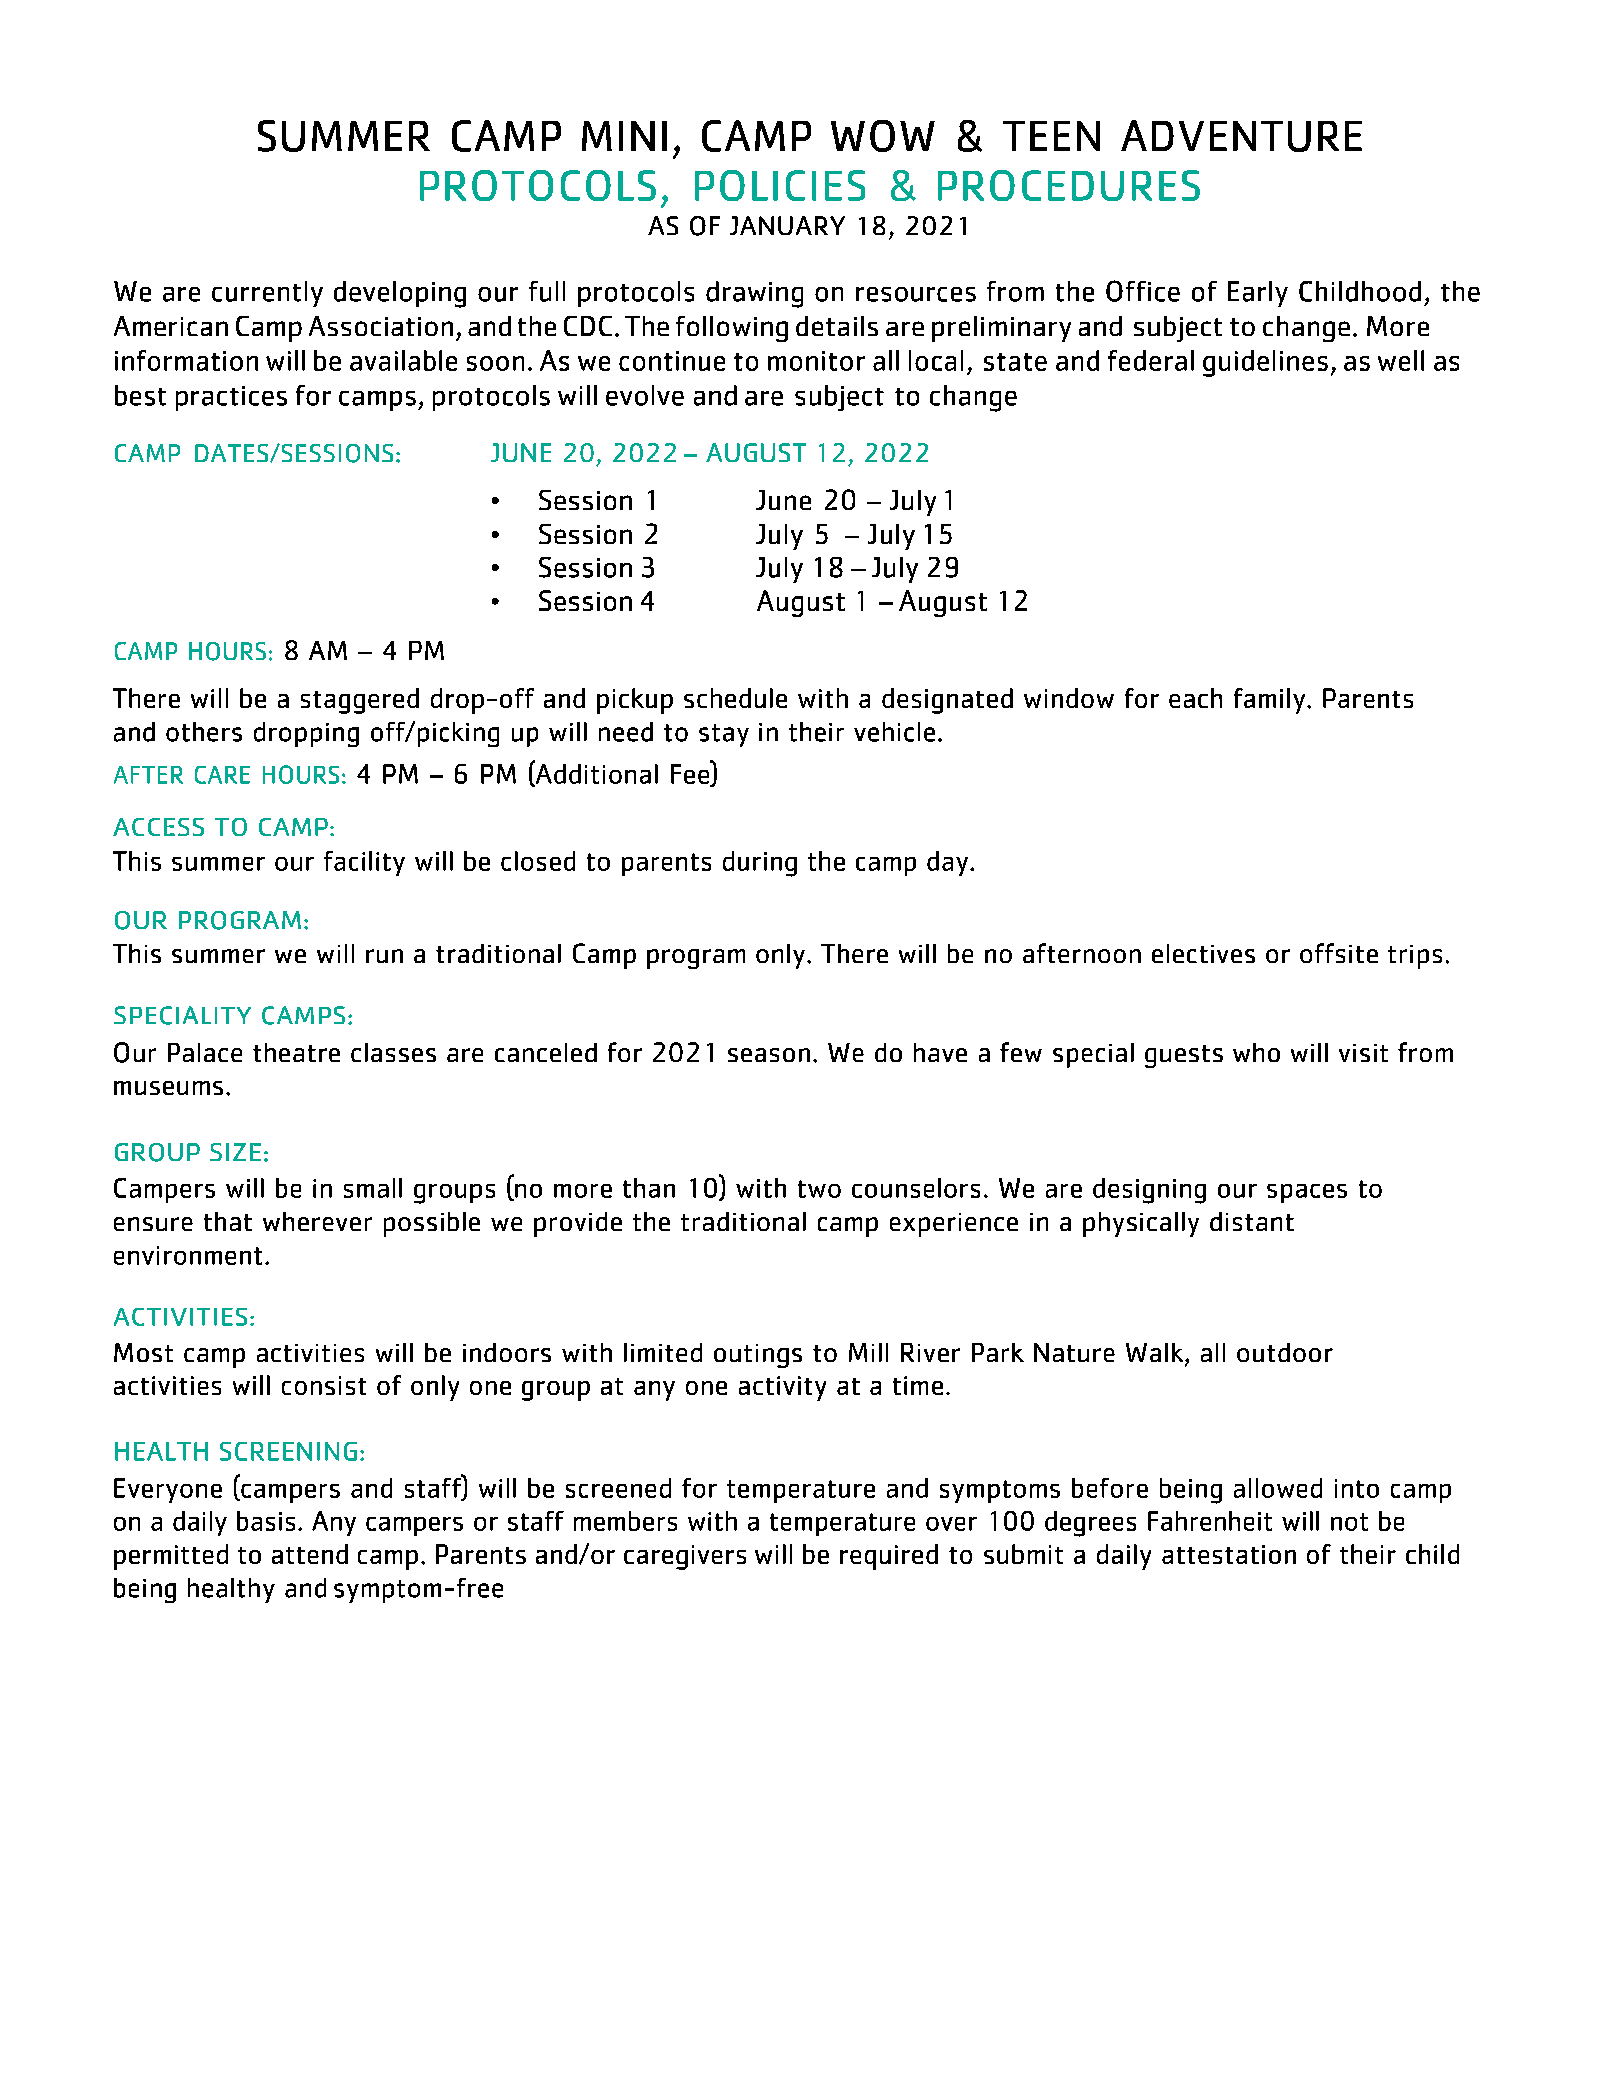  What do you see at coordinates (735, 698) in the image?
I see `schedule` at bounding box center [735, 698].
